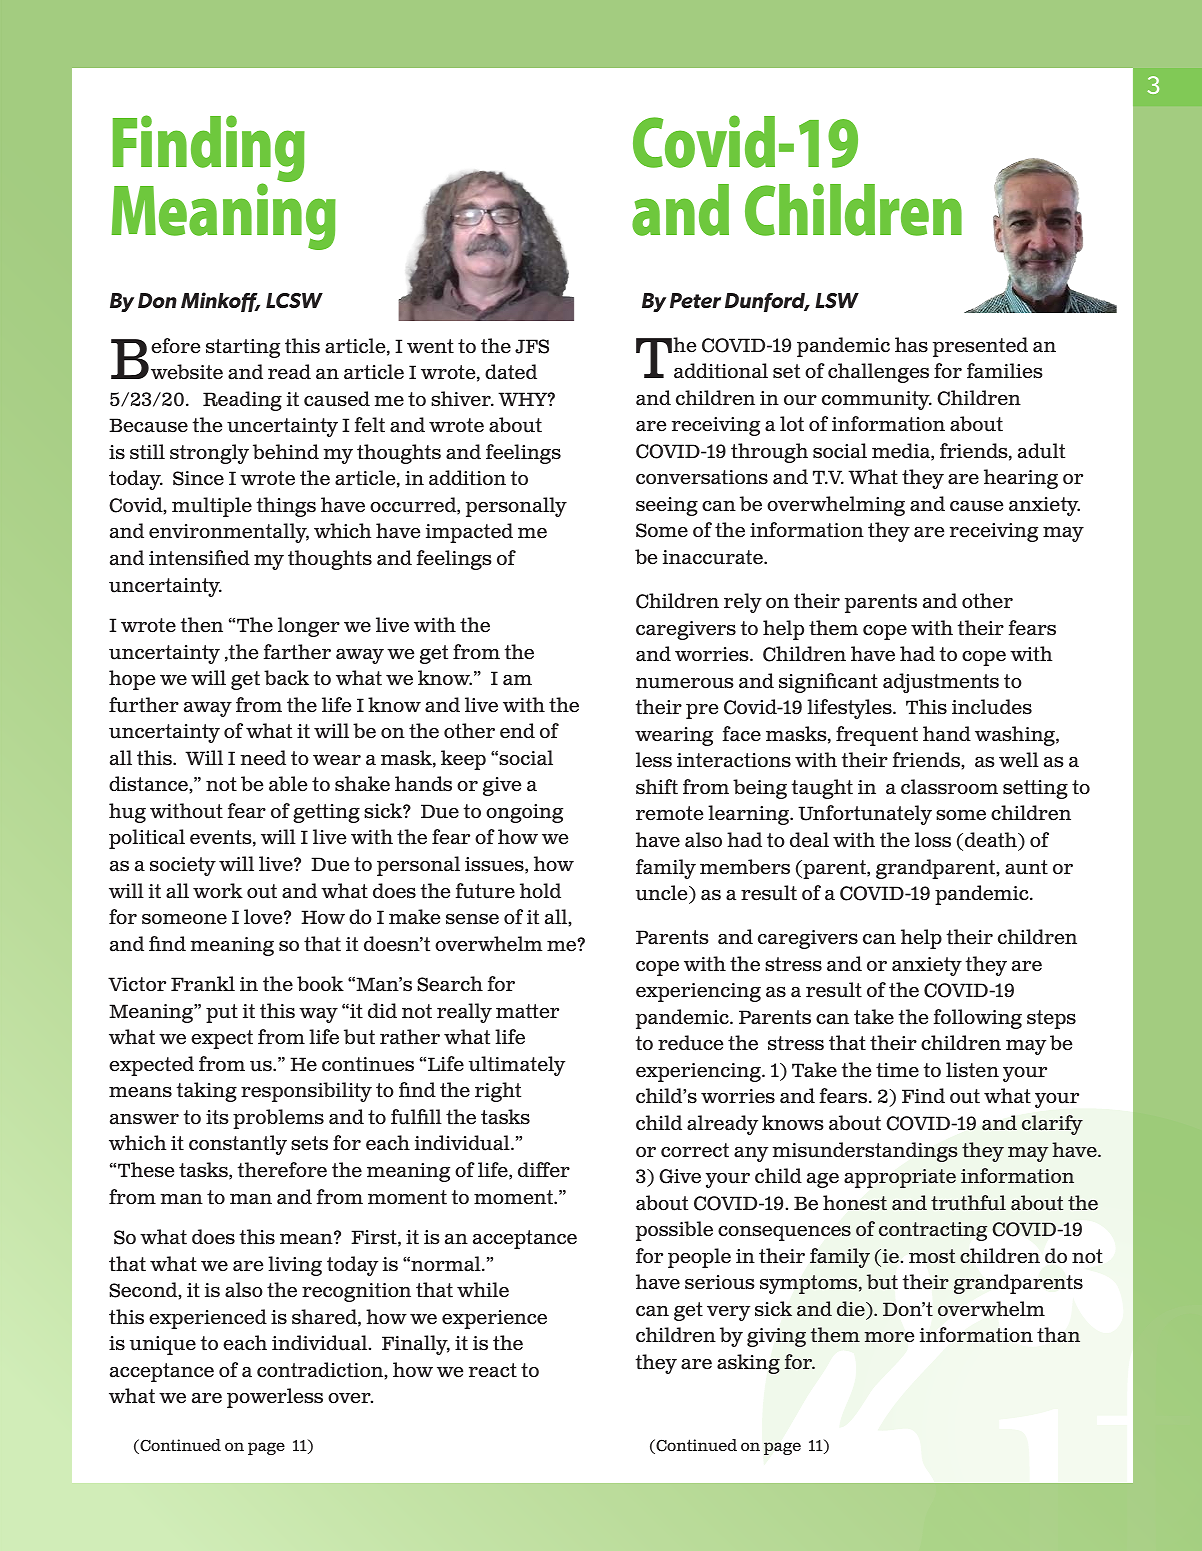  What do you see at coordinates (163, 1345) in the document?
I see `unique` at bounding box center [163, 1345].
